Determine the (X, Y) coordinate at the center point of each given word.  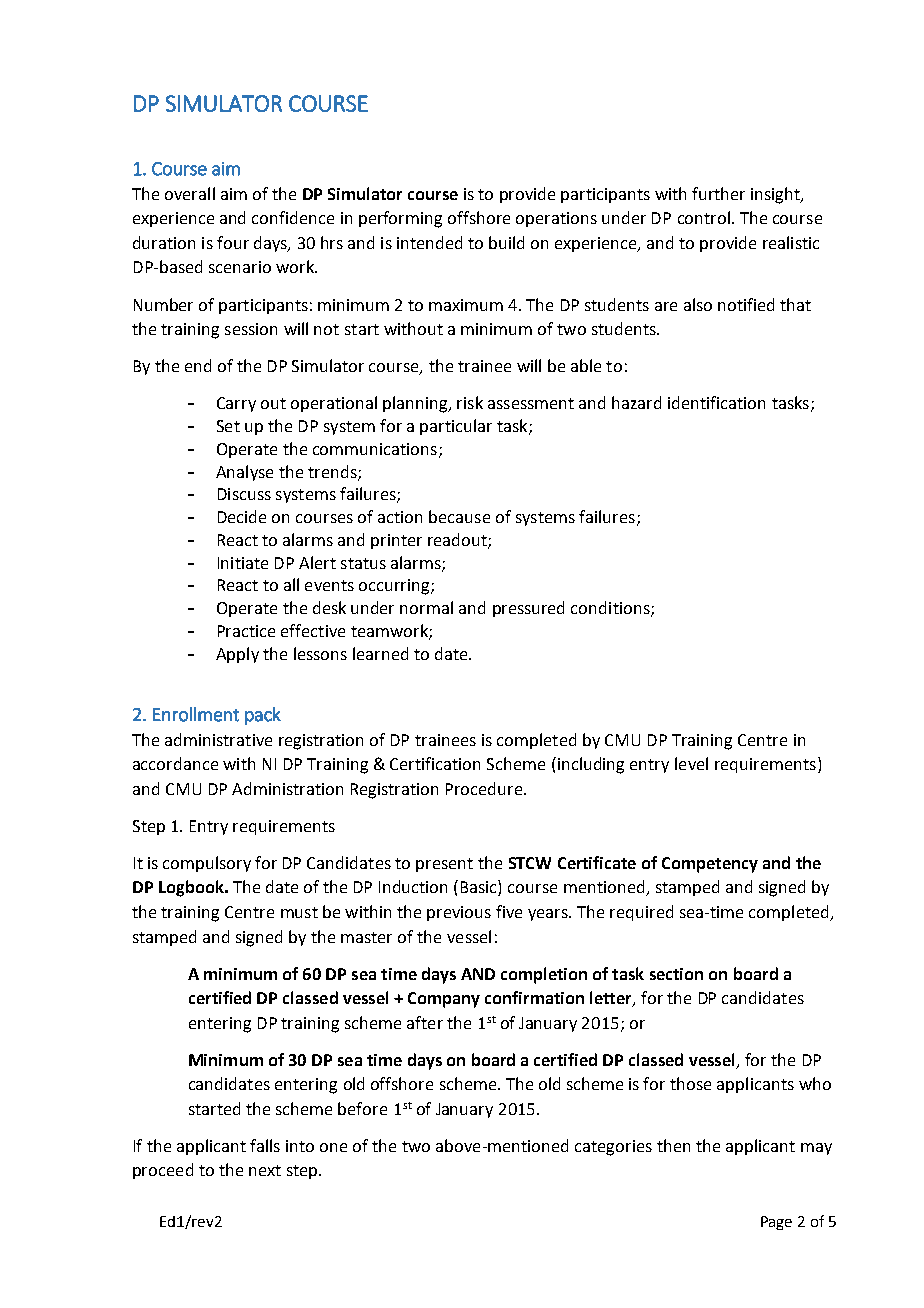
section (676, 974)
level (691, 763)
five (509, 911)
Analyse (244, 473)
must (299, 912)
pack (263, 716)
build (506, 242)
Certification (435, 763)
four (233, 242)
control (704, 217)
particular (456, 427)
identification (716, 402)
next (265, 1170)
